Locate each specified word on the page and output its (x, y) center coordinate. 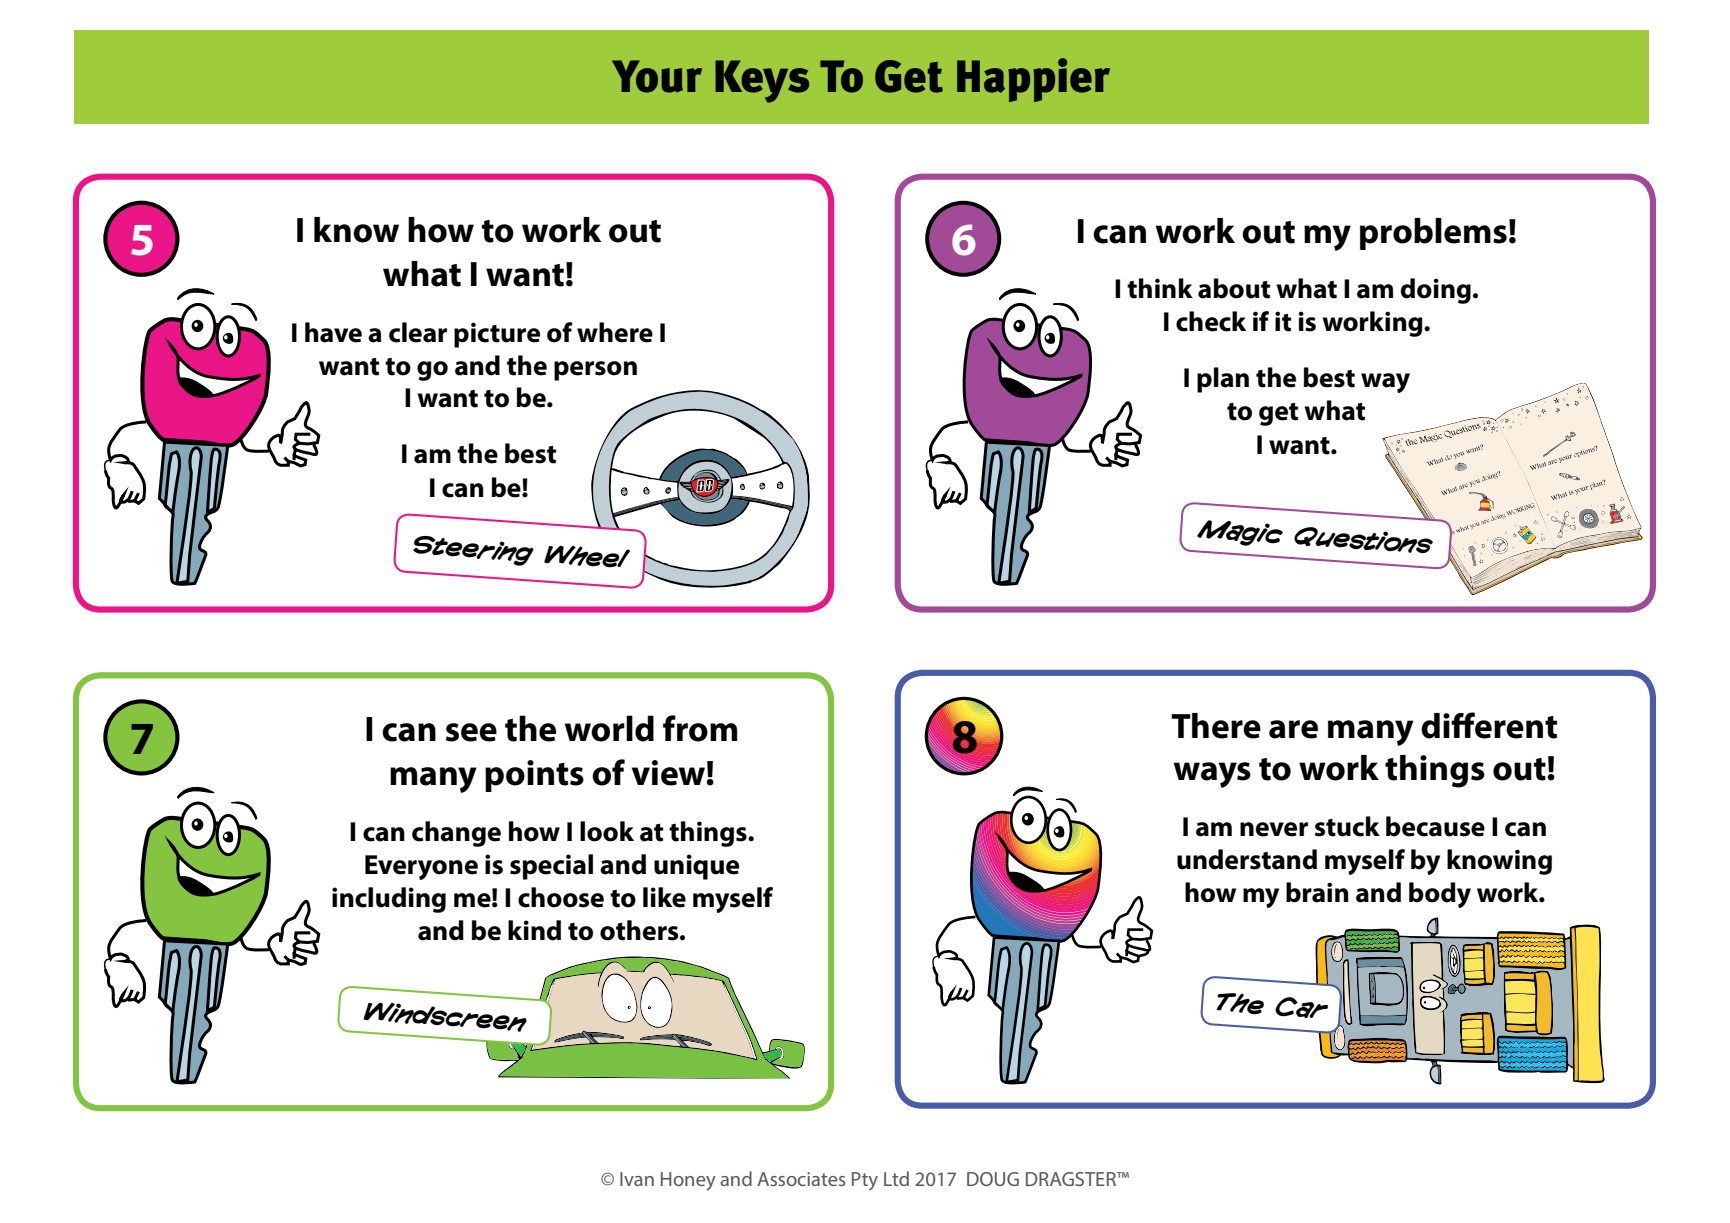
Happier (1033, 80)
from (700, 728)
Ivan (637, 1179)
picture (497, 335)
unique (696, 867)
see (471, 732)
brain (1317, 892)
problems (1433, 234)
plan (1223, 380)
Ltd (896, 1178)
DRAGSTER (1072, 1179)
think (1160, 288)
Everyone (421, 867)
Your (657, 76)
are (1293, 729)
